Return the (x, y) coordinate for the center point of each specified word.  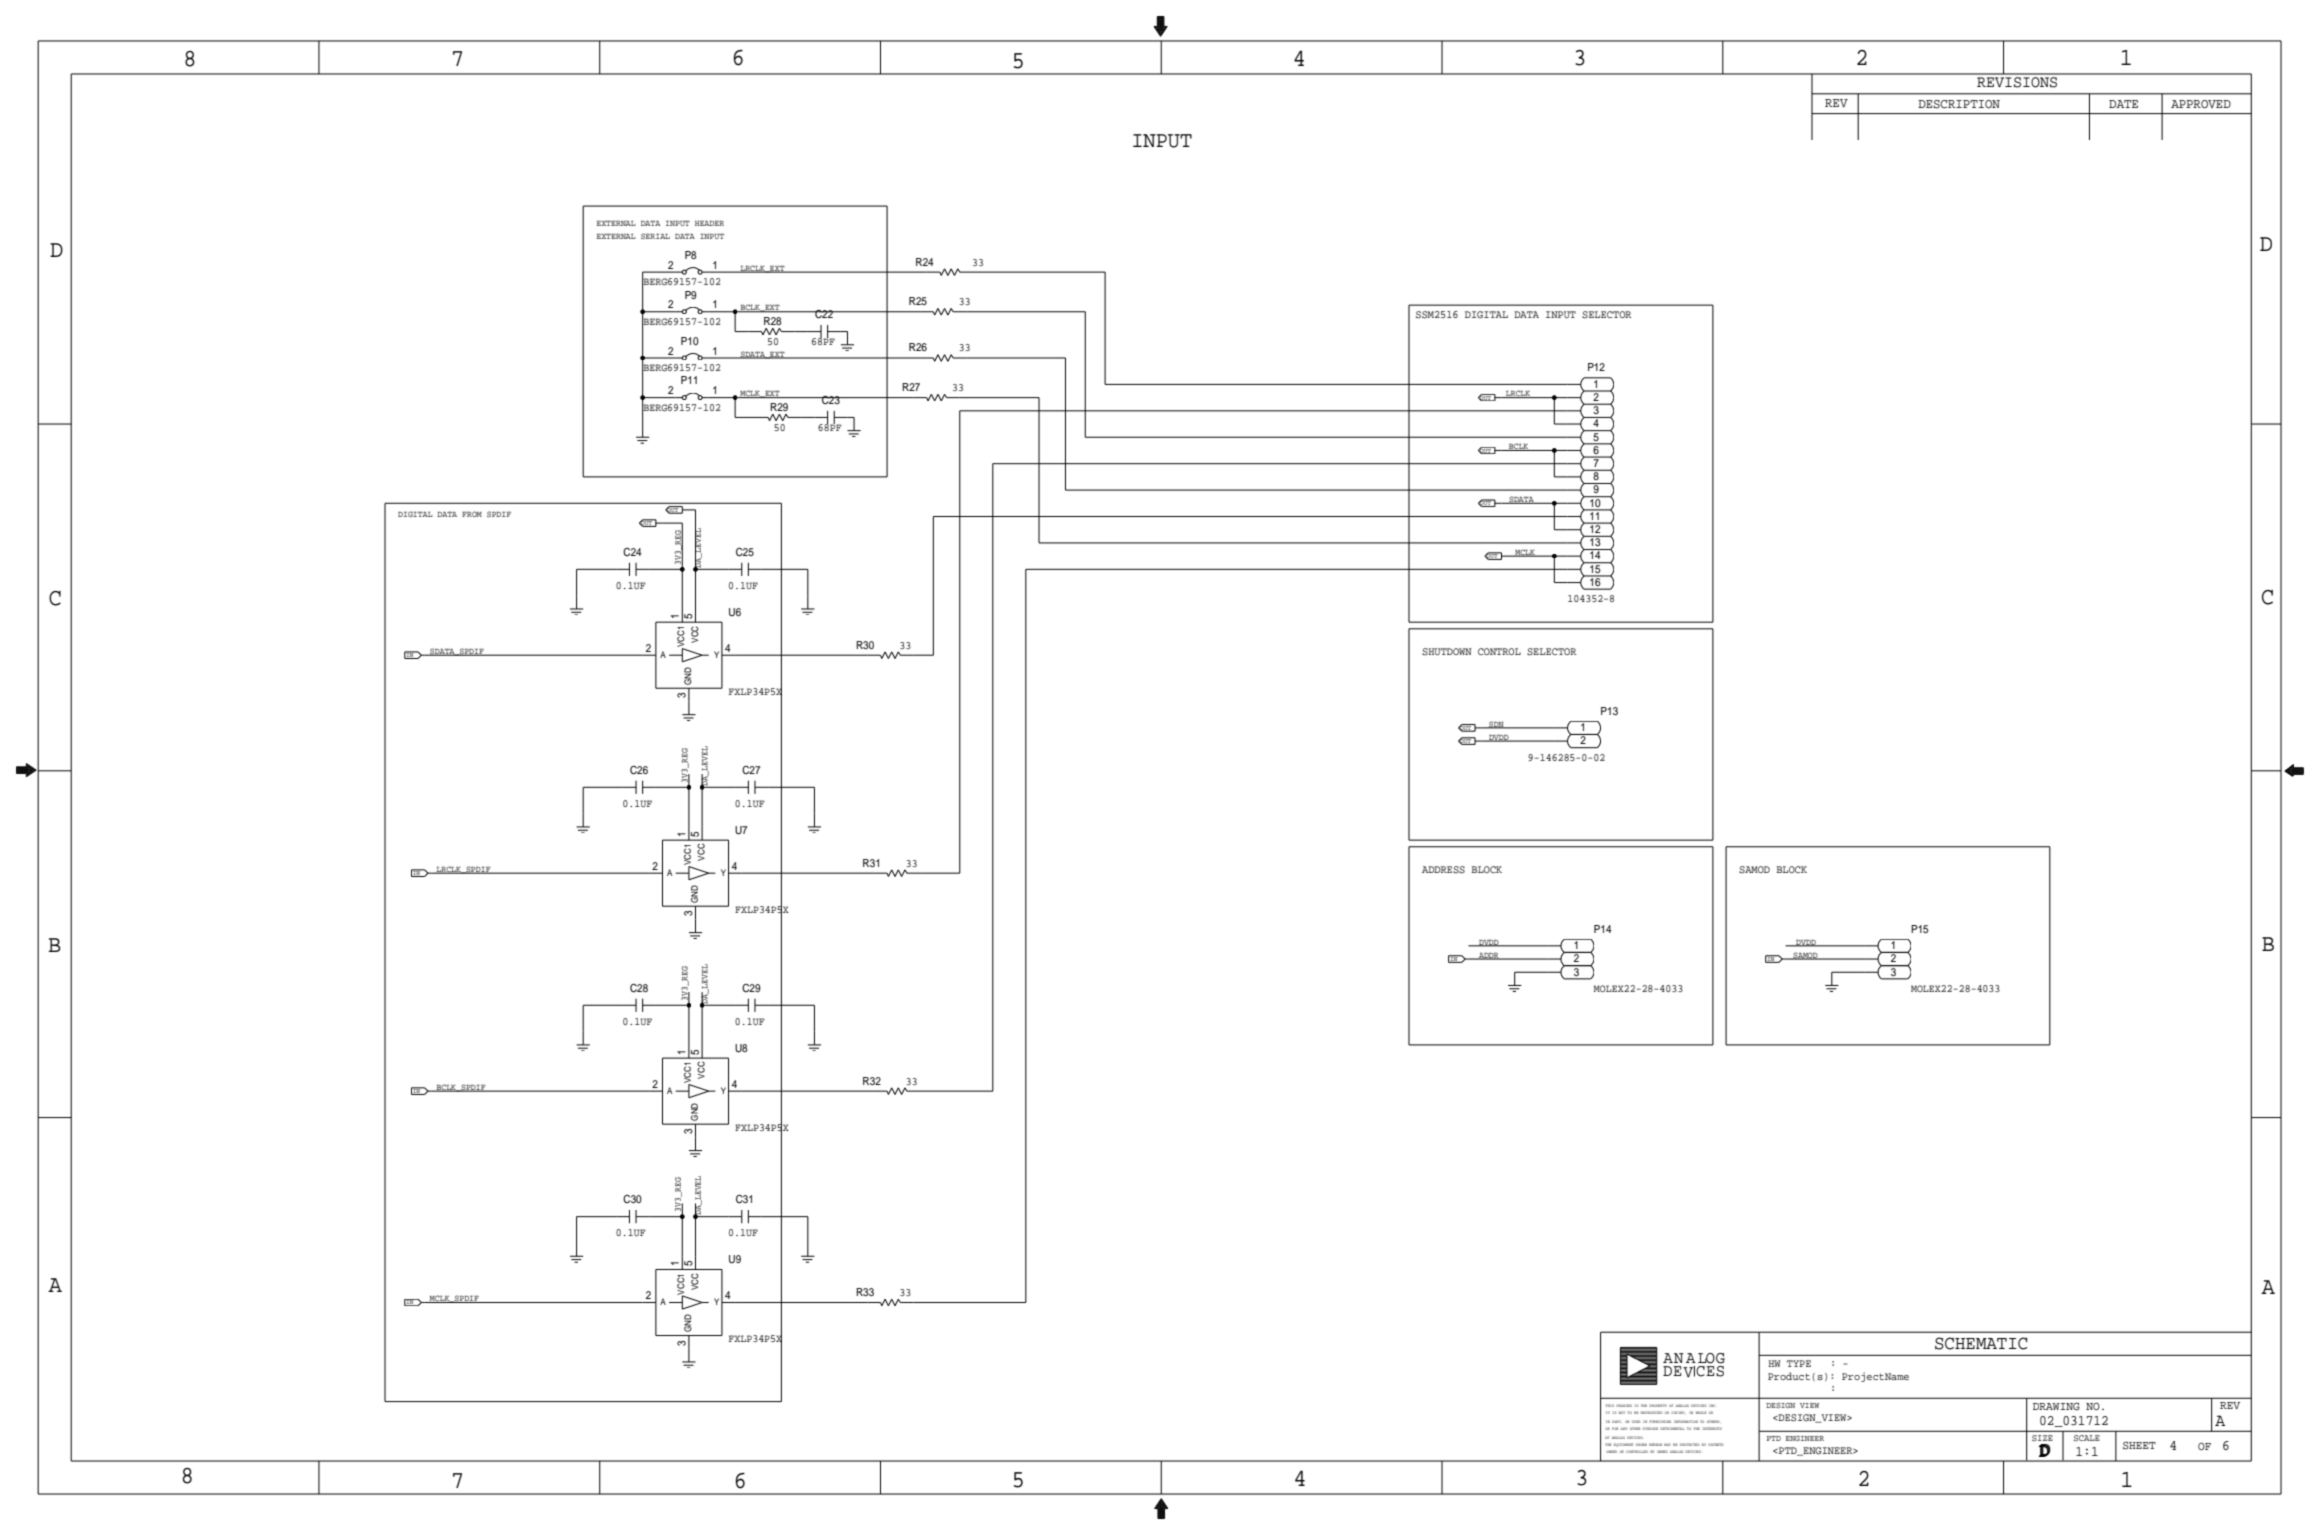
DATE (2123, 104)
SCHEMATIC (1981, 1343)
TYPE (1799, 1363)
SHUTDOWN (1447, 652)
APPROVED (2201, 104)
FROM (472, 514)
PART (1616, 1421)
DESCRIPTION (1959, 104)
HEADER (709, 223)
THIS (1610, 1405)
